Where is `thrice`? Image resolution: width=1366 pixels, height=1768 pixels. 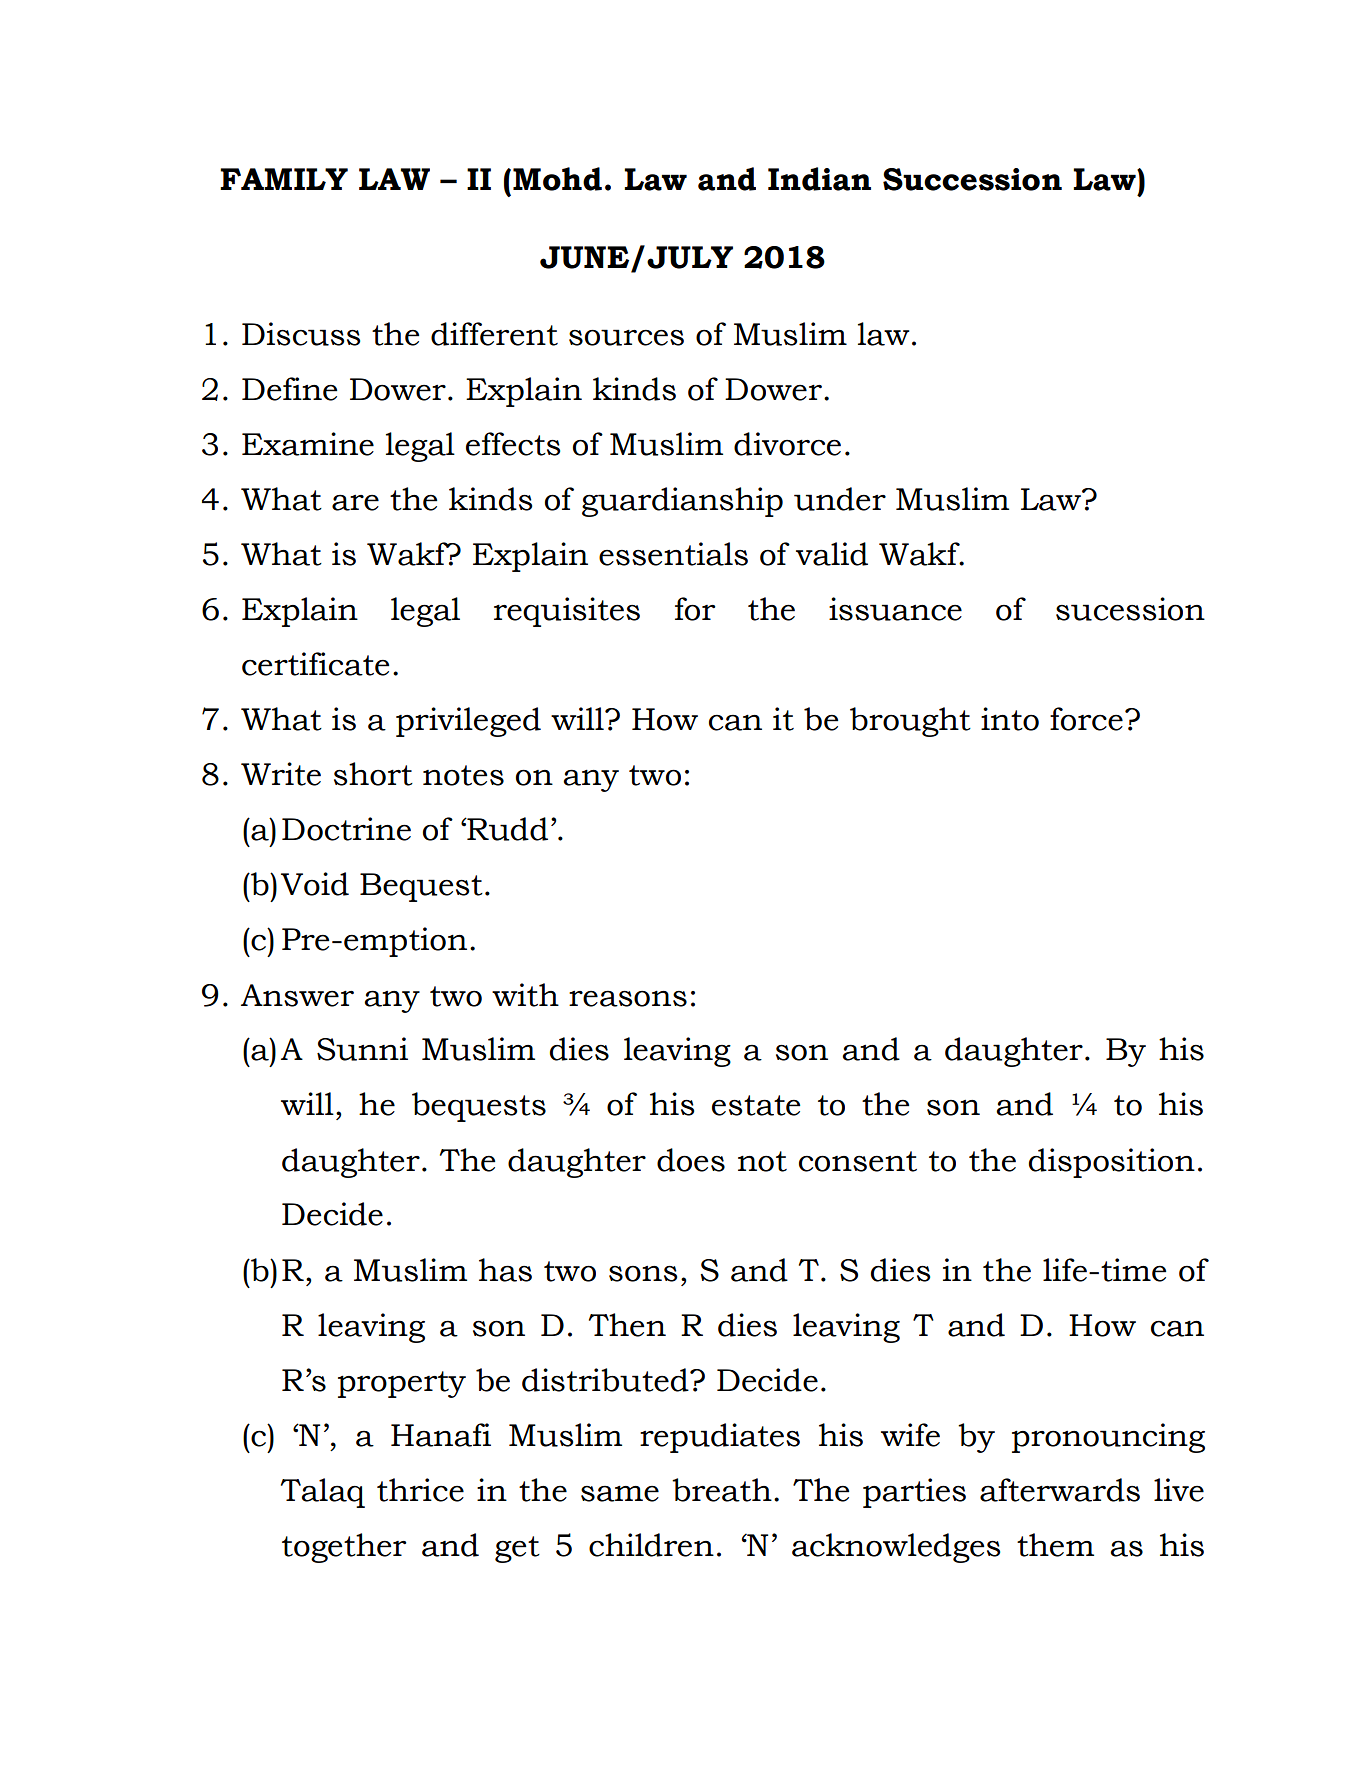
thrice is located at coordinates (420, 1490).
